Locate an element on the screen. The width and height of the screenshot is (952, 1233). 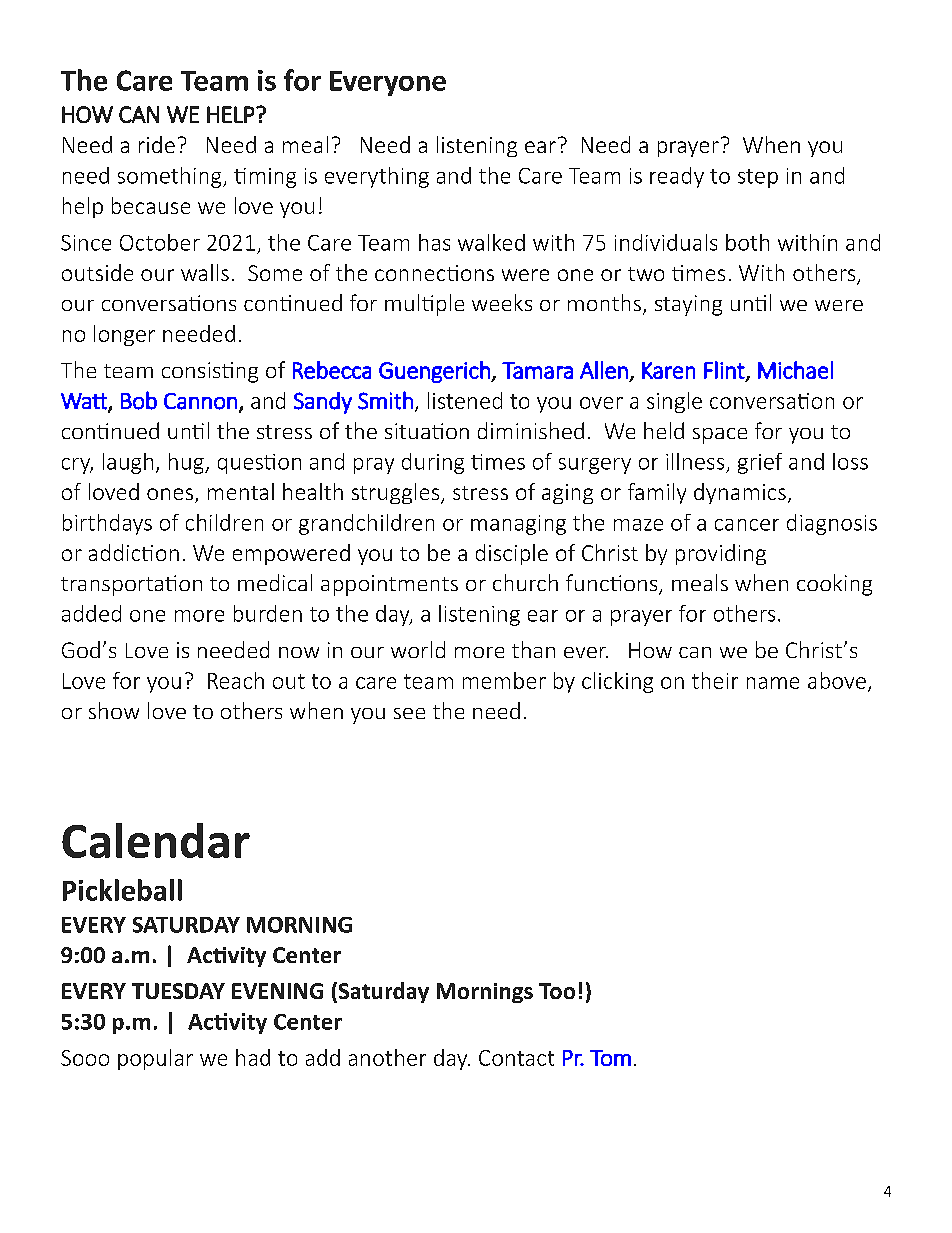
walked is located at coordinates (491, 242).
